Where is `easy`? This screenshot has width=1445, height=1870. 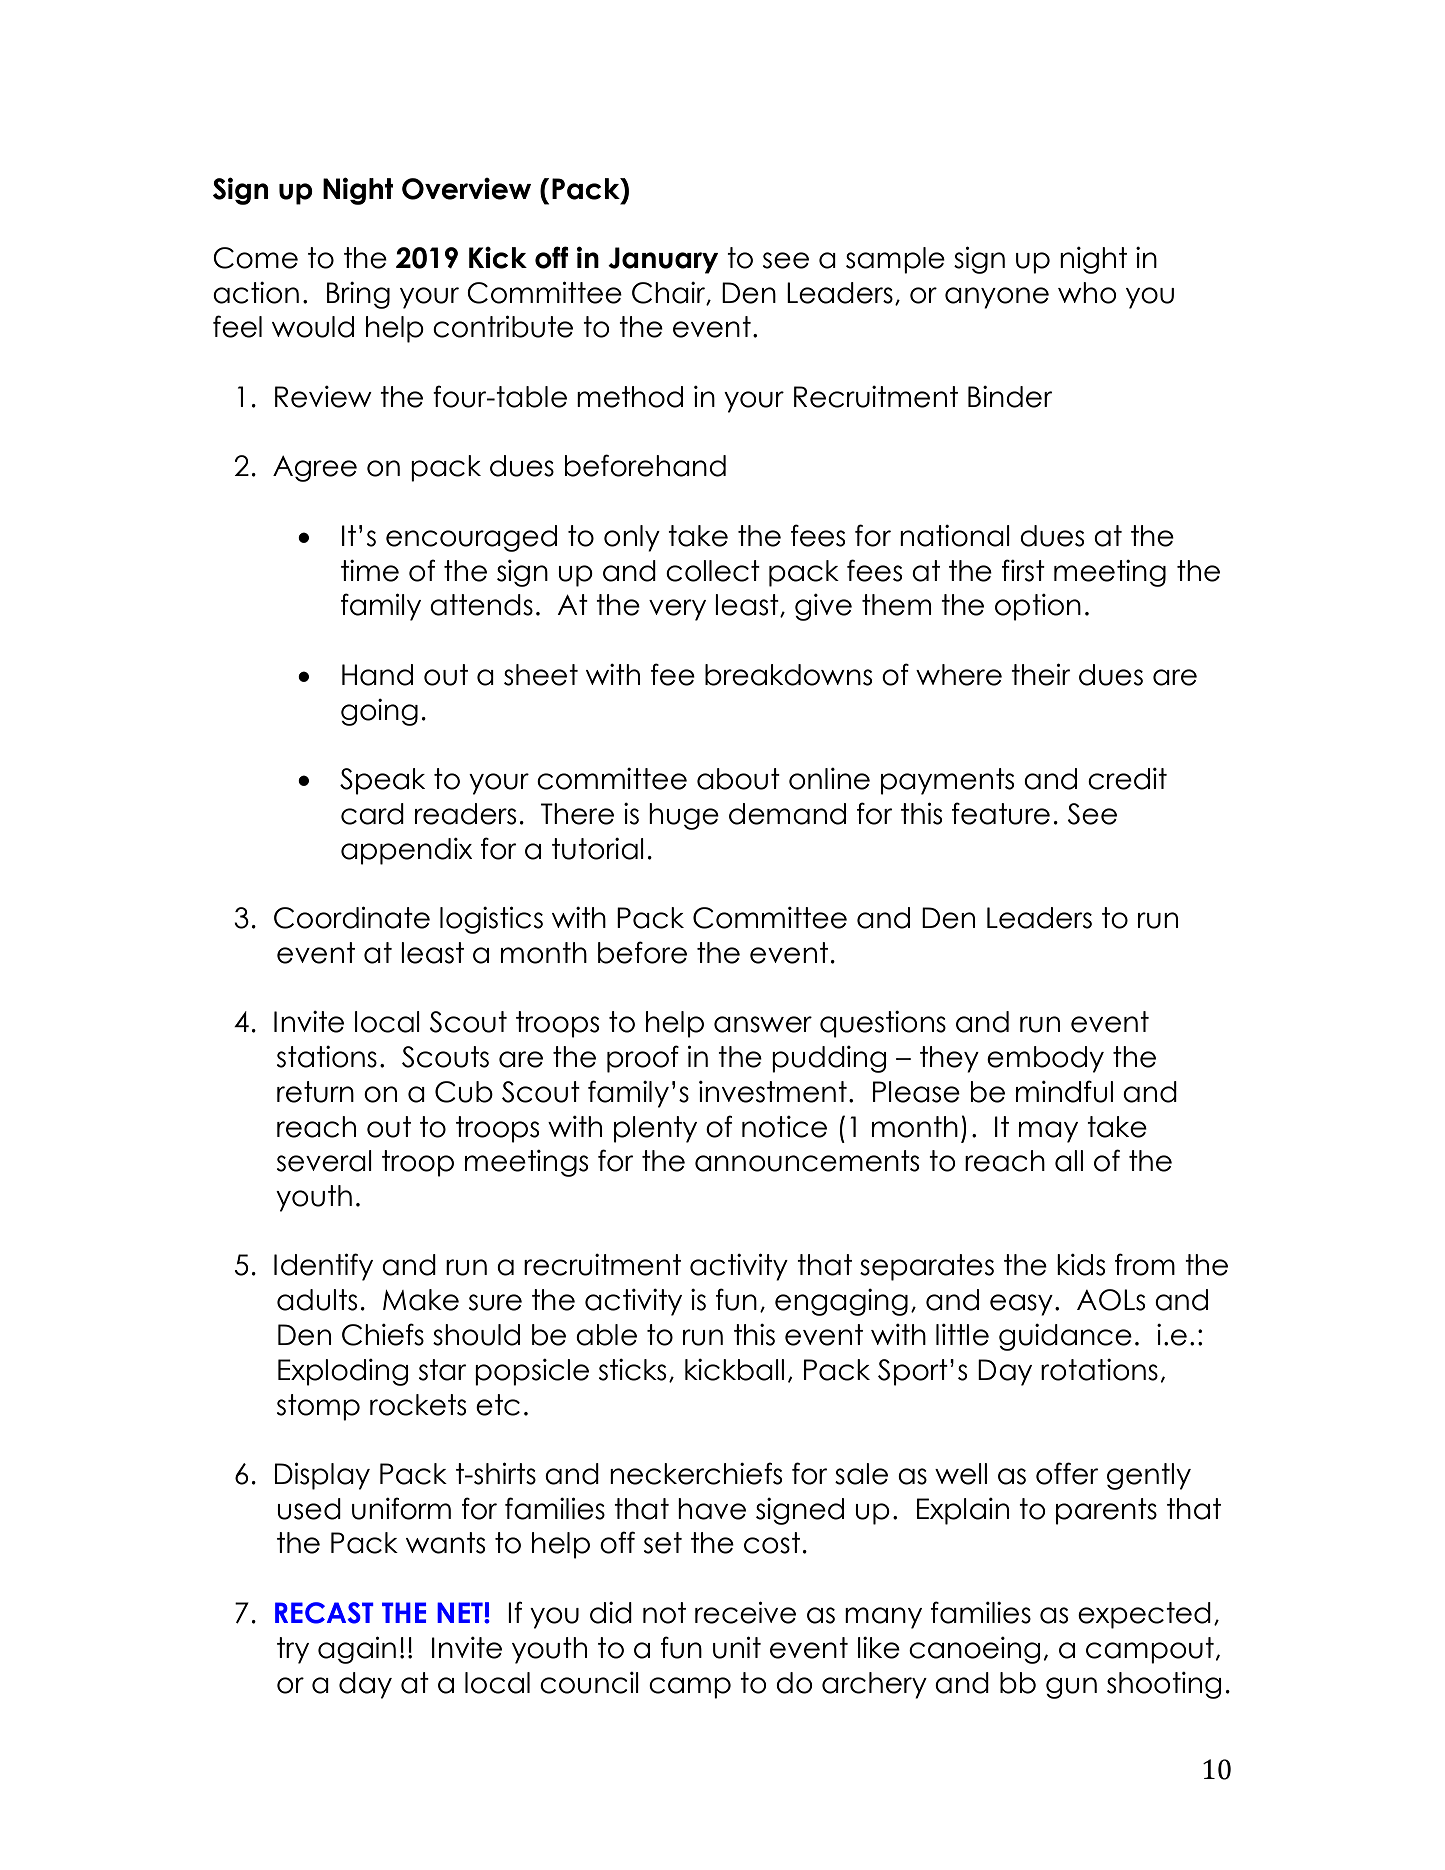
easy is located at coordinates (1021, 1305).
